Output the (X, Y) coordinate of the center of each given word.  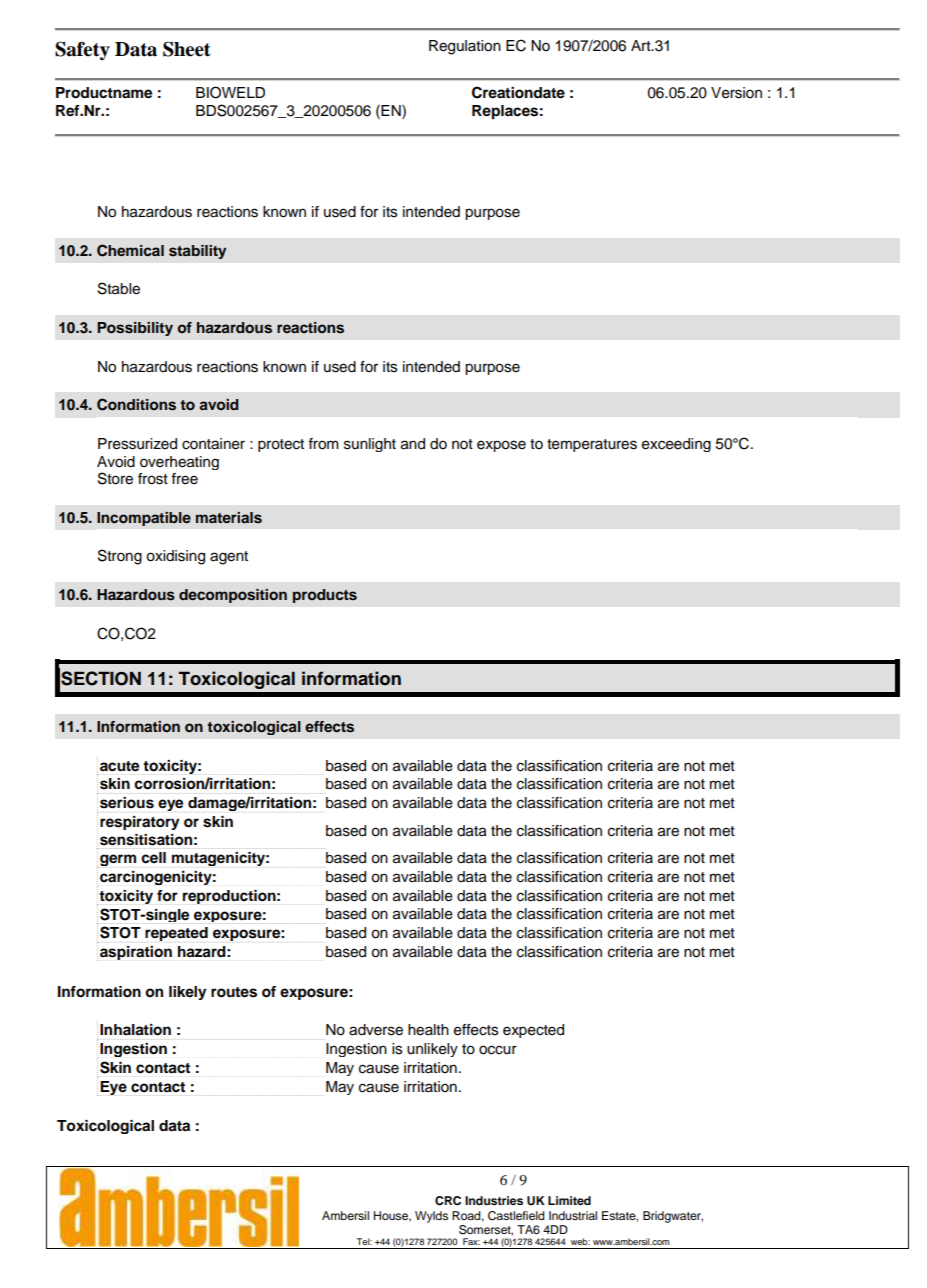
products (325, 596)
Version (736, 93)
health (428, 1030)
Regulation (465, 47)
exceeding (676, 445)
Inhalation (135, 1030)
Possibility (135, 329)
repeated (177, 935)
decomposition (233, 596)
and (413, 444)
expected (533, 1031)
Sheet (187, 49)
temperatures (592, 445)
